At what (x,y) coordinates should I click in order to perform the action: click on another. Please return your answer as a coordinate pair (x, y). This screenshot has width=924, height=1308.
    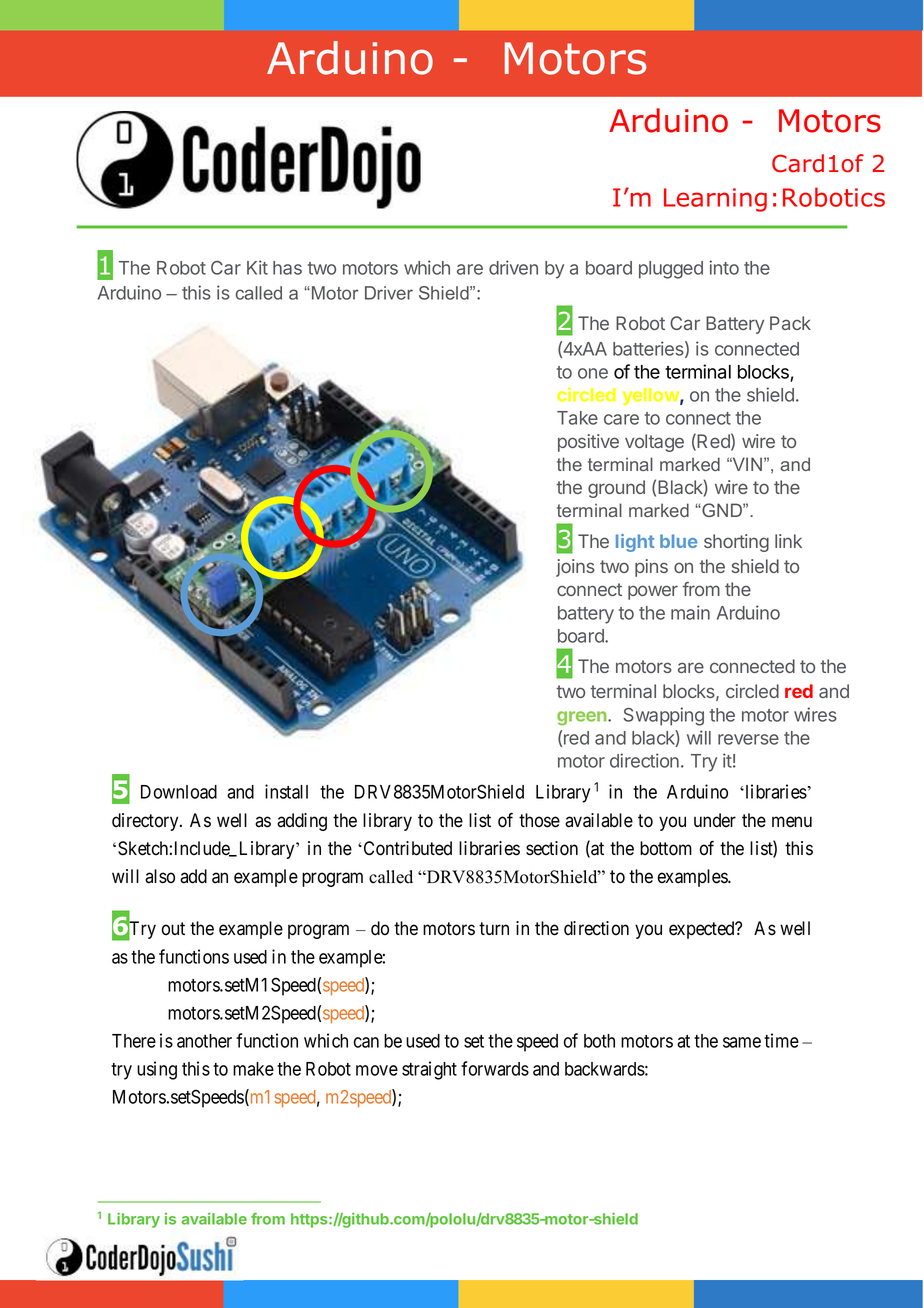
    Looking at the image, I should click on (204, 1041).
